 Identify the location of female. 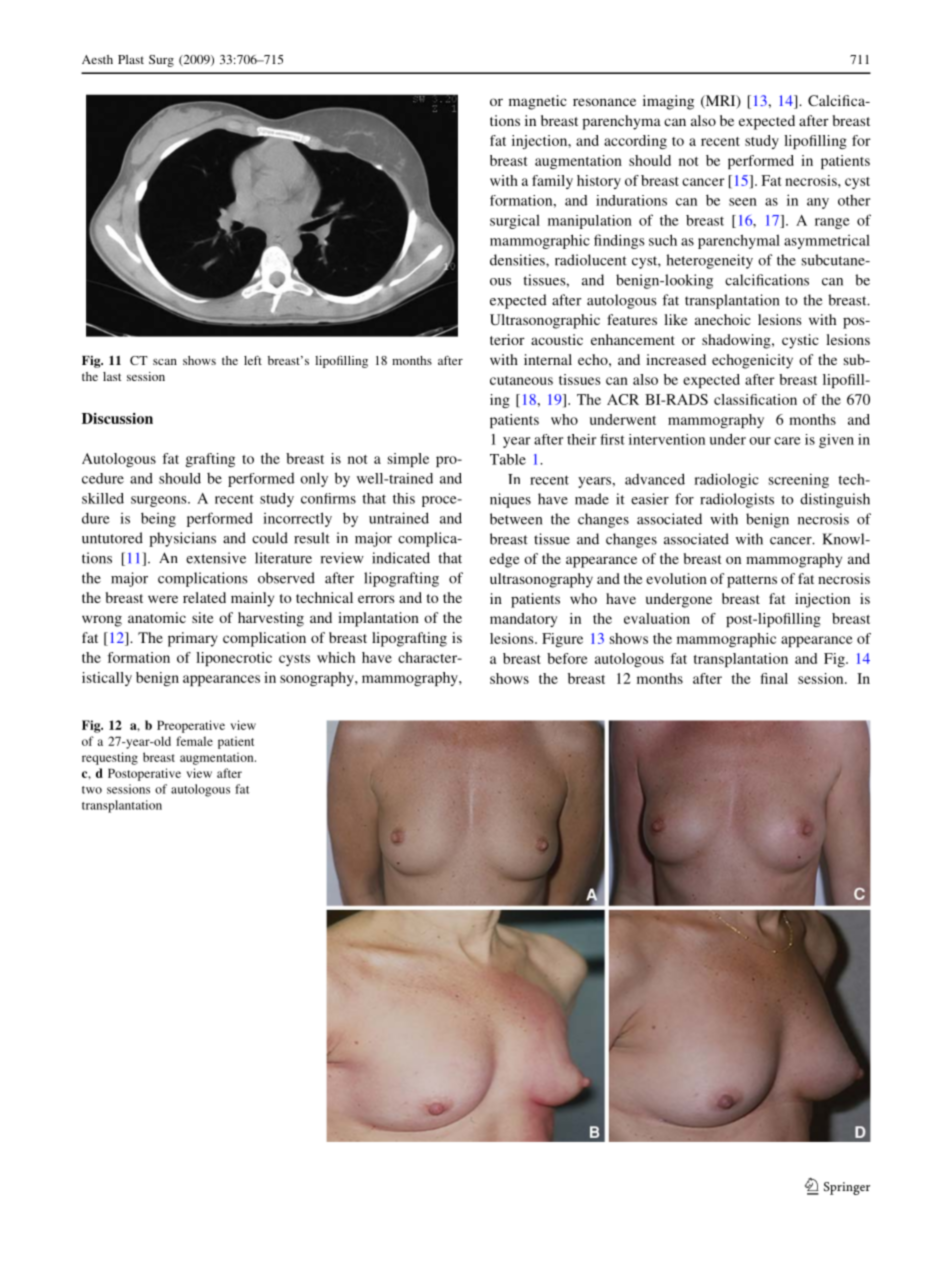
(194, 741).
